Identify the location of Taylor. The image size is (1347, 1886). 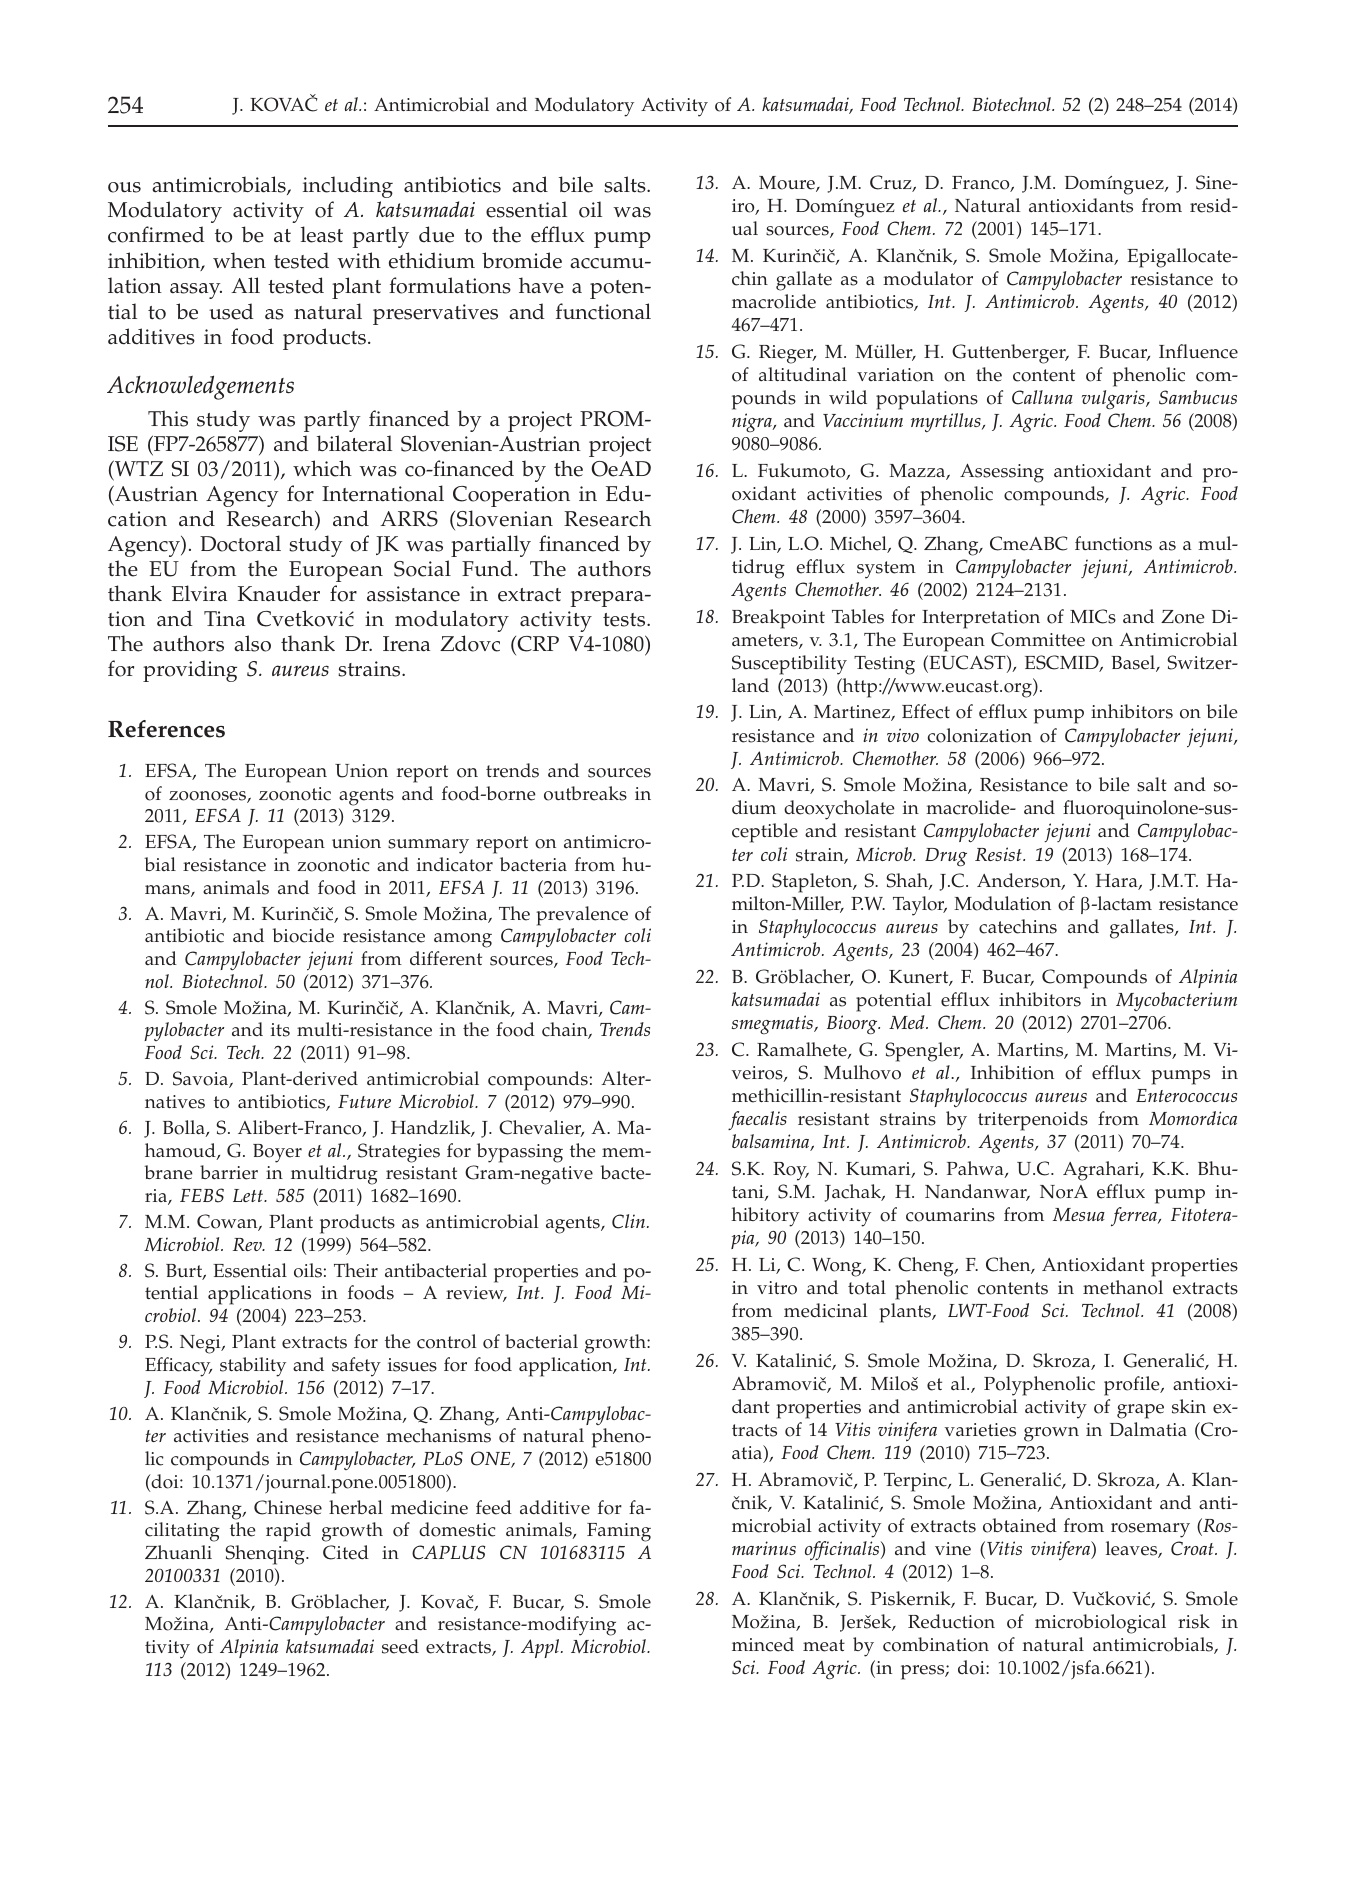
(920, 906).
